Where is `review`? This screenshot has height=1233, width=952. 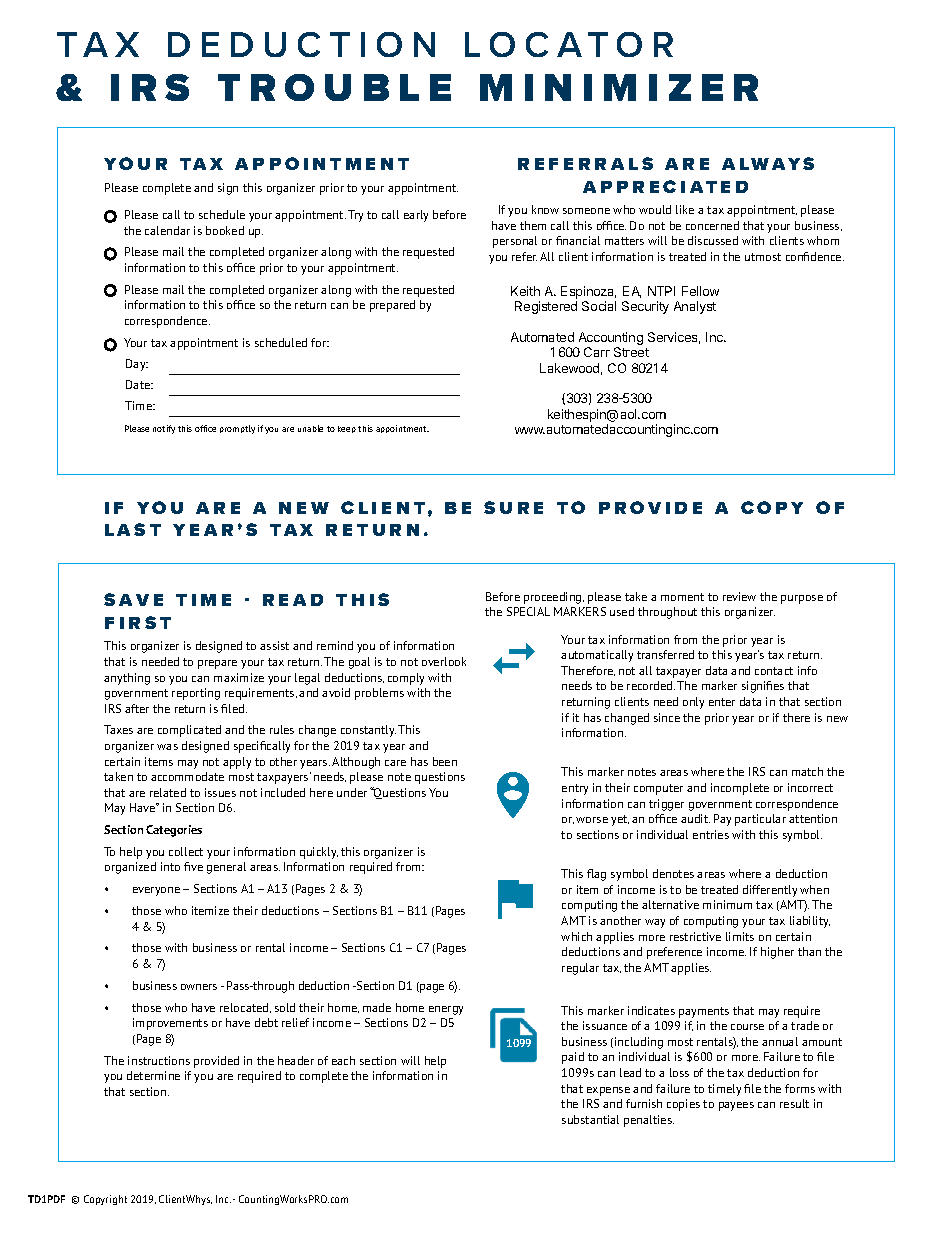 review is located at coordinates (739, 596).
